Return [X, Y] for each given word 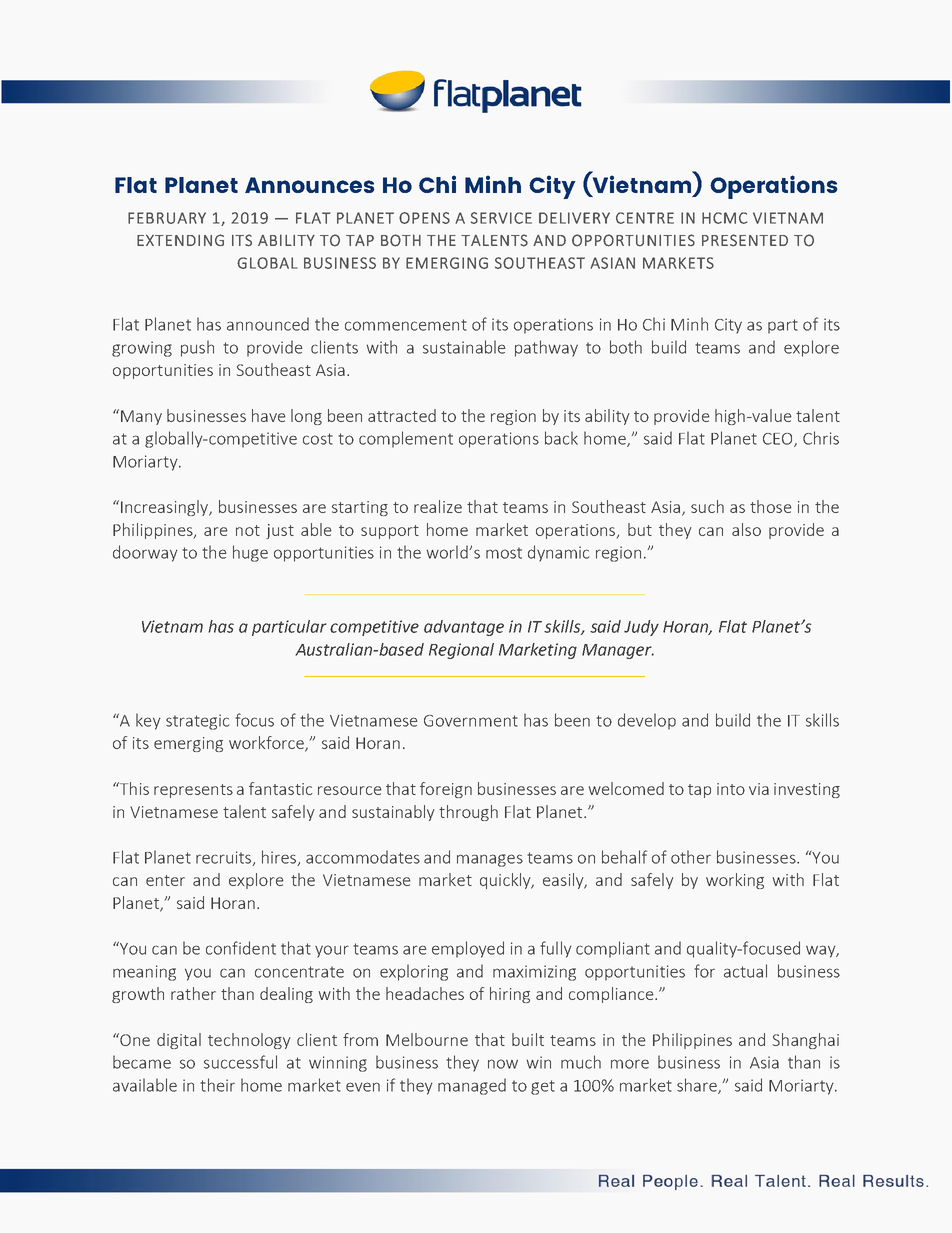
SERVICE [501, 218]
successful [240, 1062]
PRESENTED [745, 240]
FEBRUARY [167, 218]
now [503, 1064]
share [698, 1086]
